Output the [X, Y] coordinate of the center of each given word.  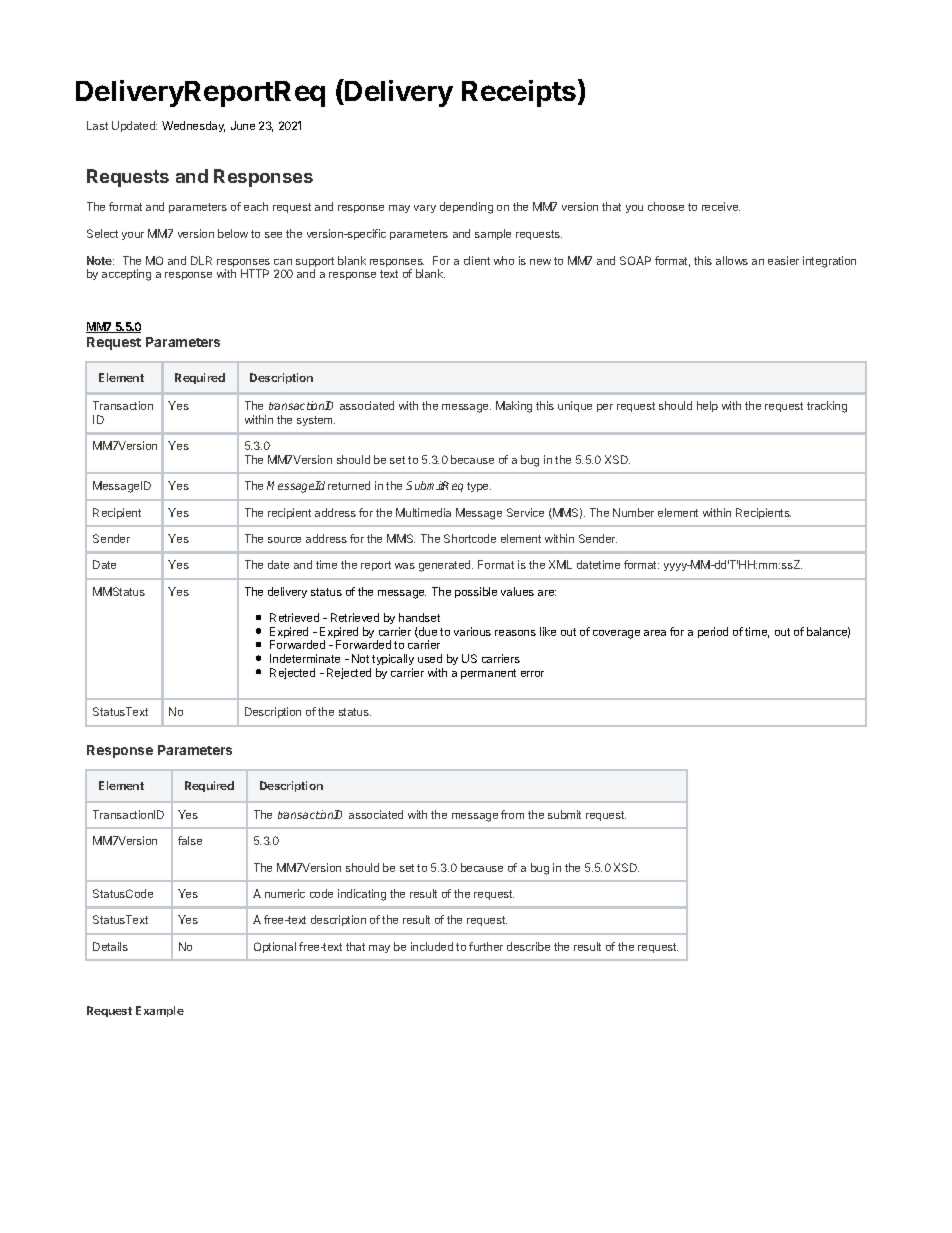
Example [160, 1011]
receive [721, 206]
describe [528, 946]
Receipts [520, 93]
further [486, 946]
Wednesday [193, 126]
